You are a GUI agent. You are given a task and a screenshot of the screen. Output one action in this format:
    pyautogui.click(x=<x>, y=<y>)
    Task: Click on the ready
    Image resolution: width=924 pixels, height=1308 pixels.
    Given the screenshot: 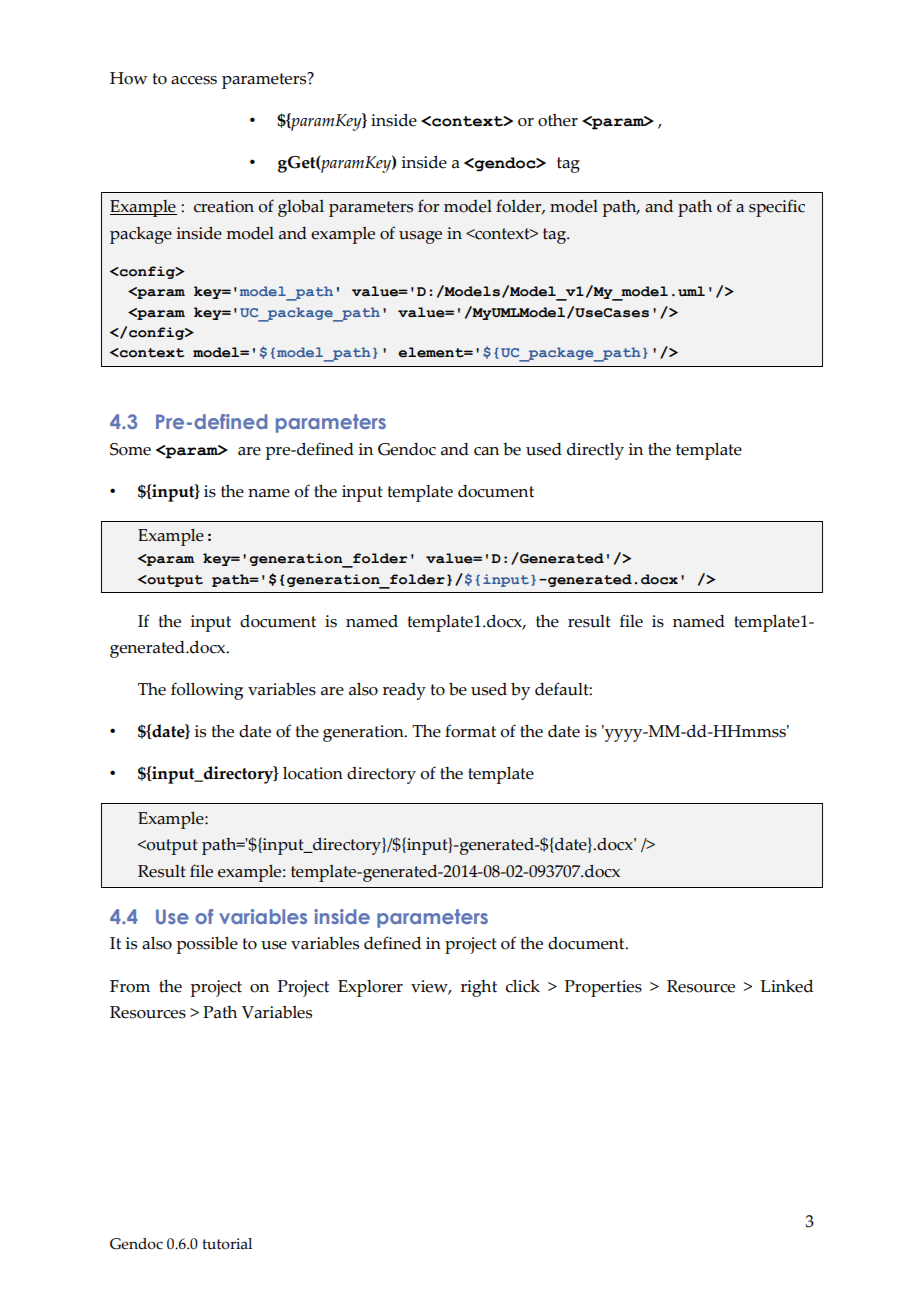 What is the action you would take?
    pyautogui.click(x=404, y=691)
